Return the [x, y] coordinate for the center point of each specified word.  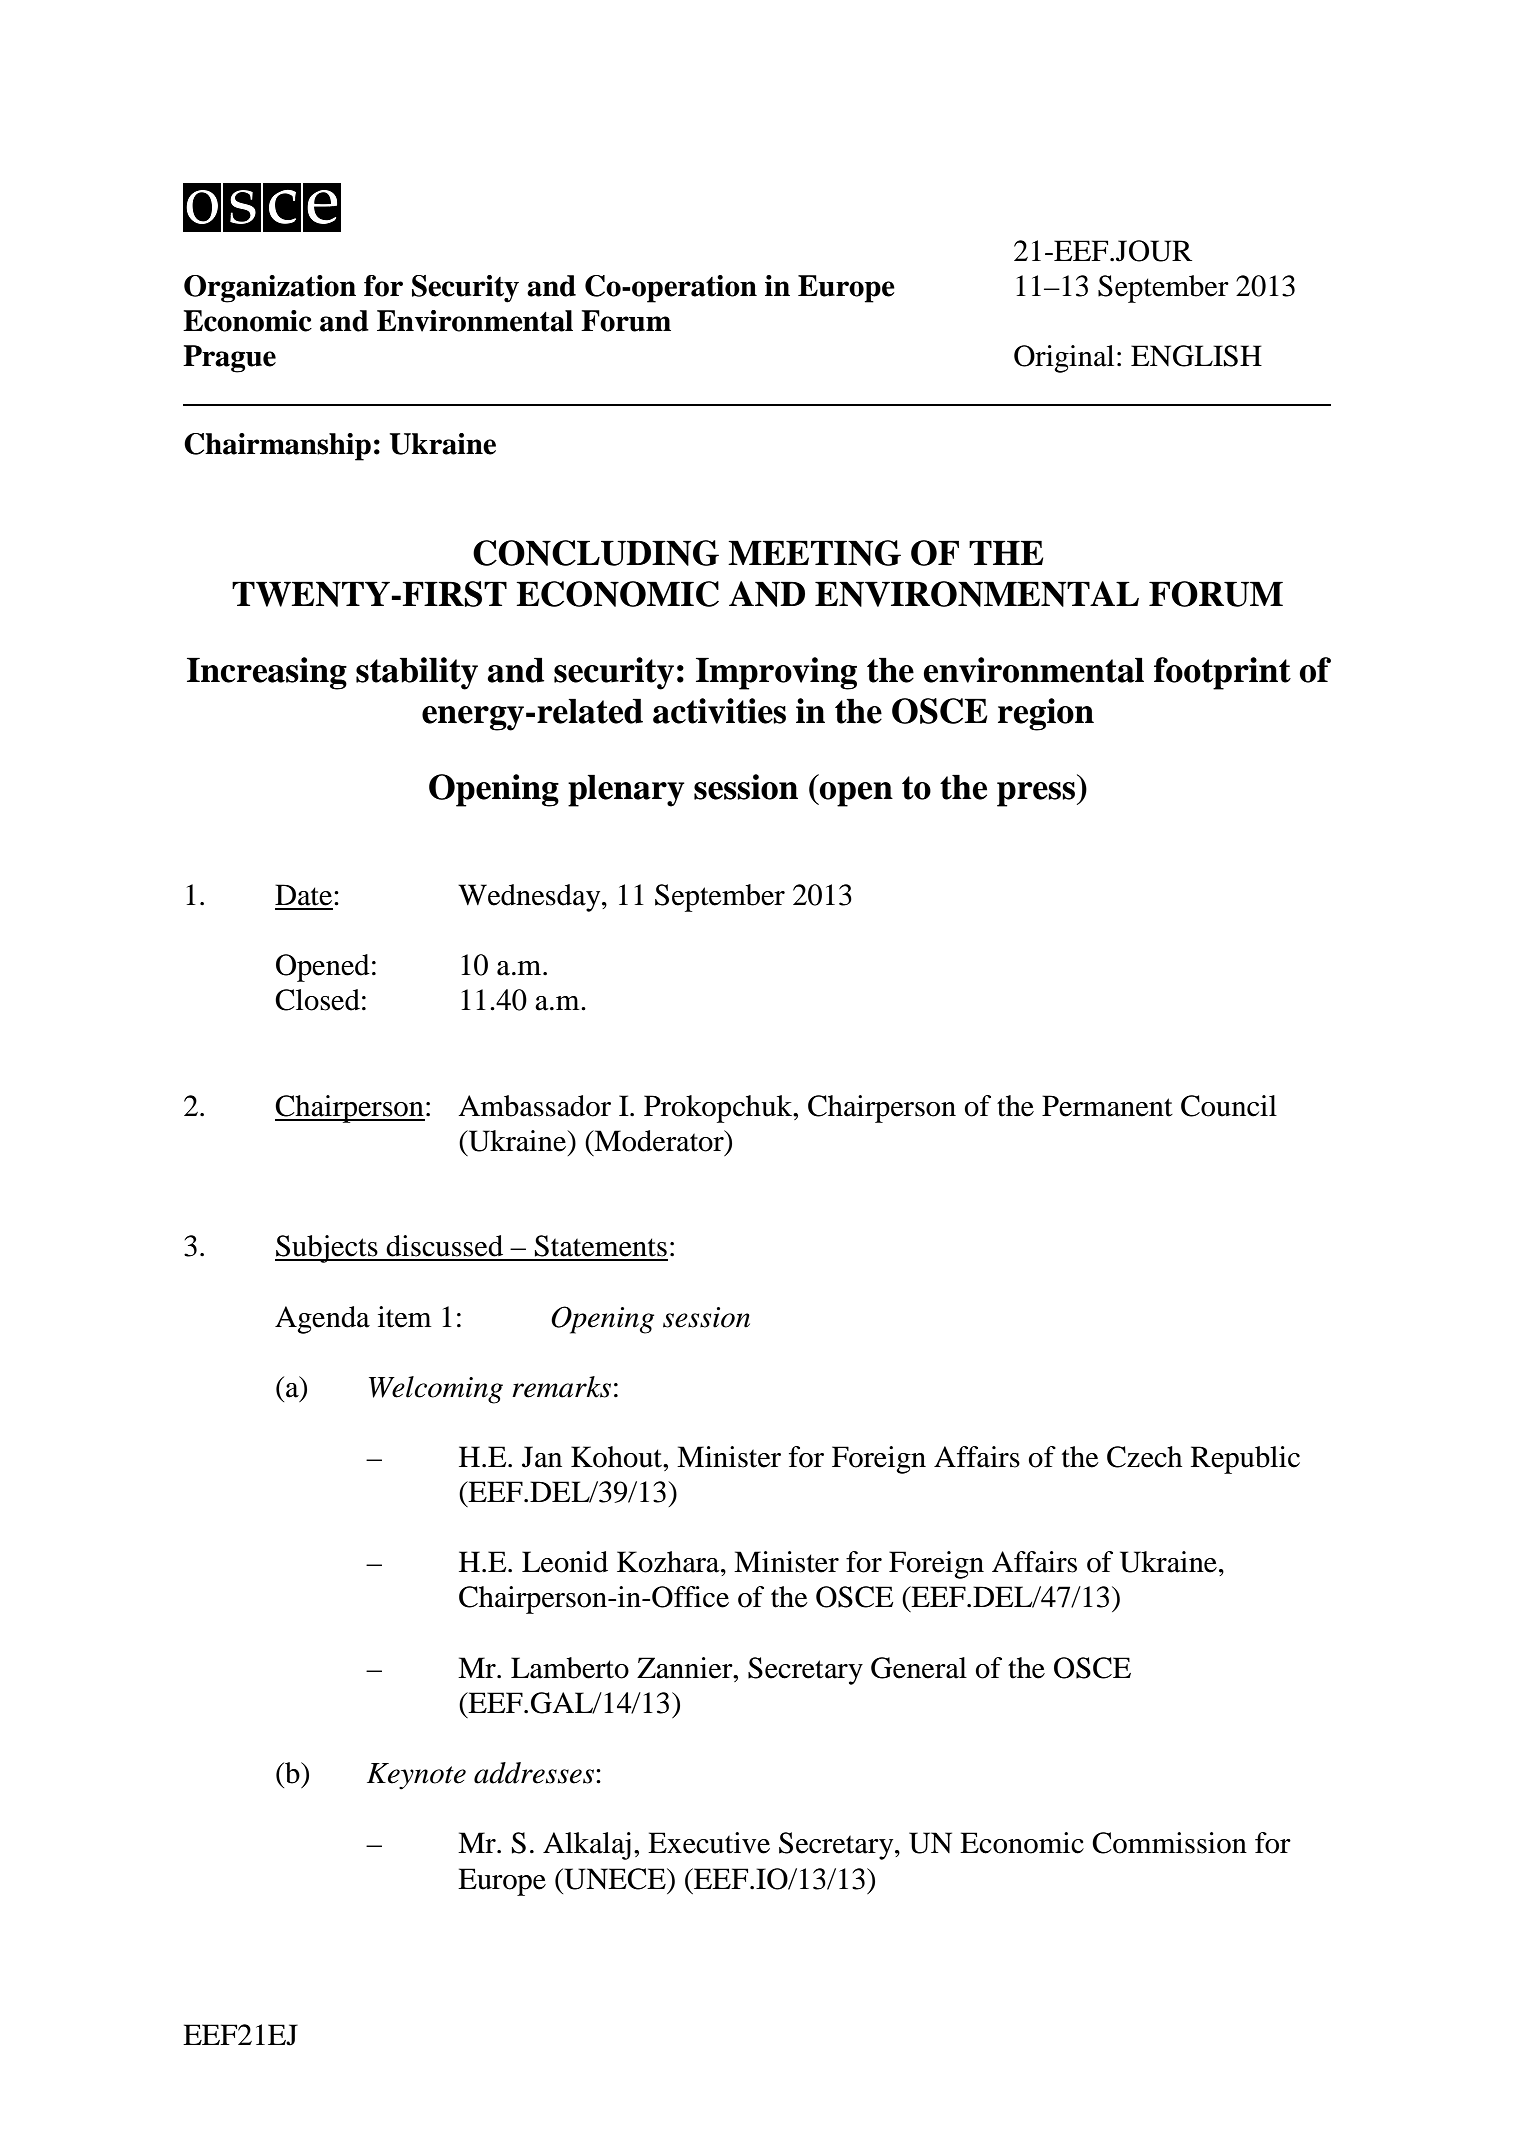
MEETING [814, 553]
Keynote [416, 1776]
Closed [317, 1000]
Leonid [565, 1562]
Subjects [327, 1249]
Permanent [1107, 1106]
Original [1064, 359]
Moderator [659, 1141]
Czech [1144, 1457]
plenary [626, 790]
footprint [1222, 673]
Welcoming [436, 1390]
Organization [270, 289]
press [1037, 794]
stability [417, 673]
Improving [776, 673]
